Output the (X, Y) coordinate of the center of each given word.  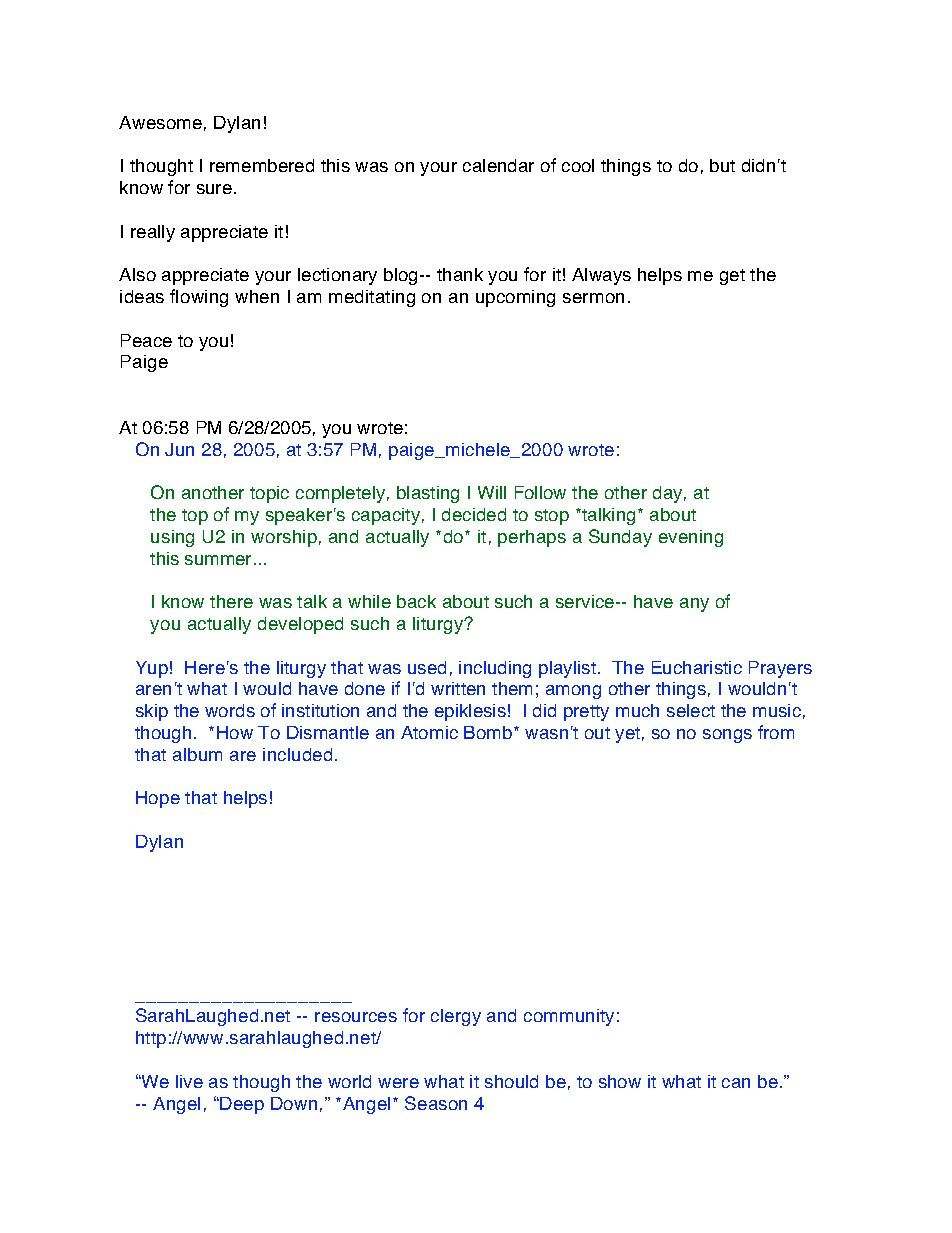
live (189, 1081)
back (416, 601)
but (722, 165)
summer (218, 560)
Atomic (429, 732)
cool (578, 165)
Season (436, 1103)
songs (727, 736)
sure (214, 189)
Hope (158, 799)
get (732, 277)
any (694, 605)
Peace (146, 340)
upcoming (515, 298)
